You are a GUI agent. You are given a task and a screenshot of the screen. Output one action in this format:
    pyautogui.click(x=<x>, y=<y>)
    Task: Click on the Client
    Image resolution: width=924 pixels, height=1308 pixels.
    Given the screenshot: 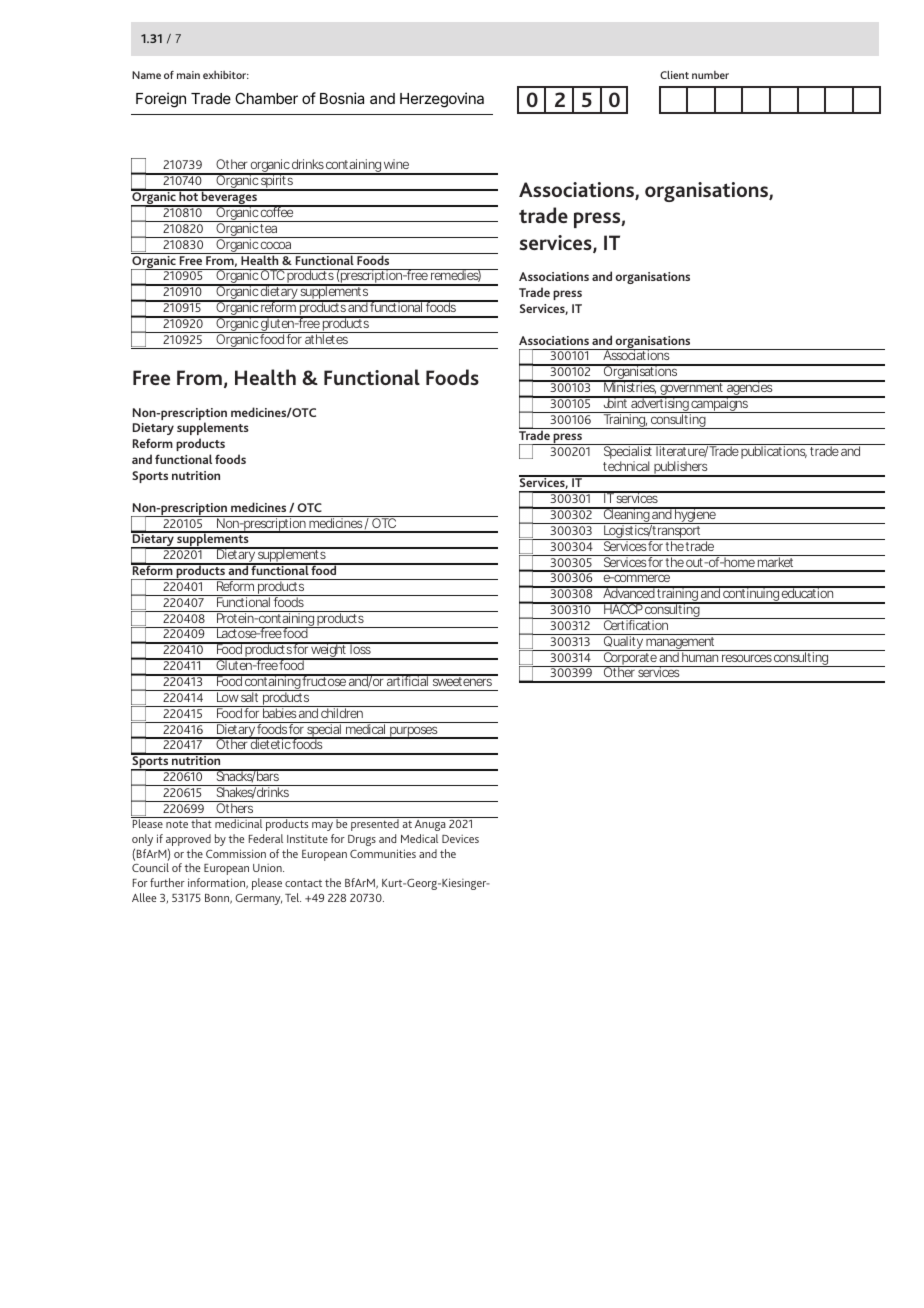 What is the action you would take?
    pyautogui.click(x=674, y=74)
